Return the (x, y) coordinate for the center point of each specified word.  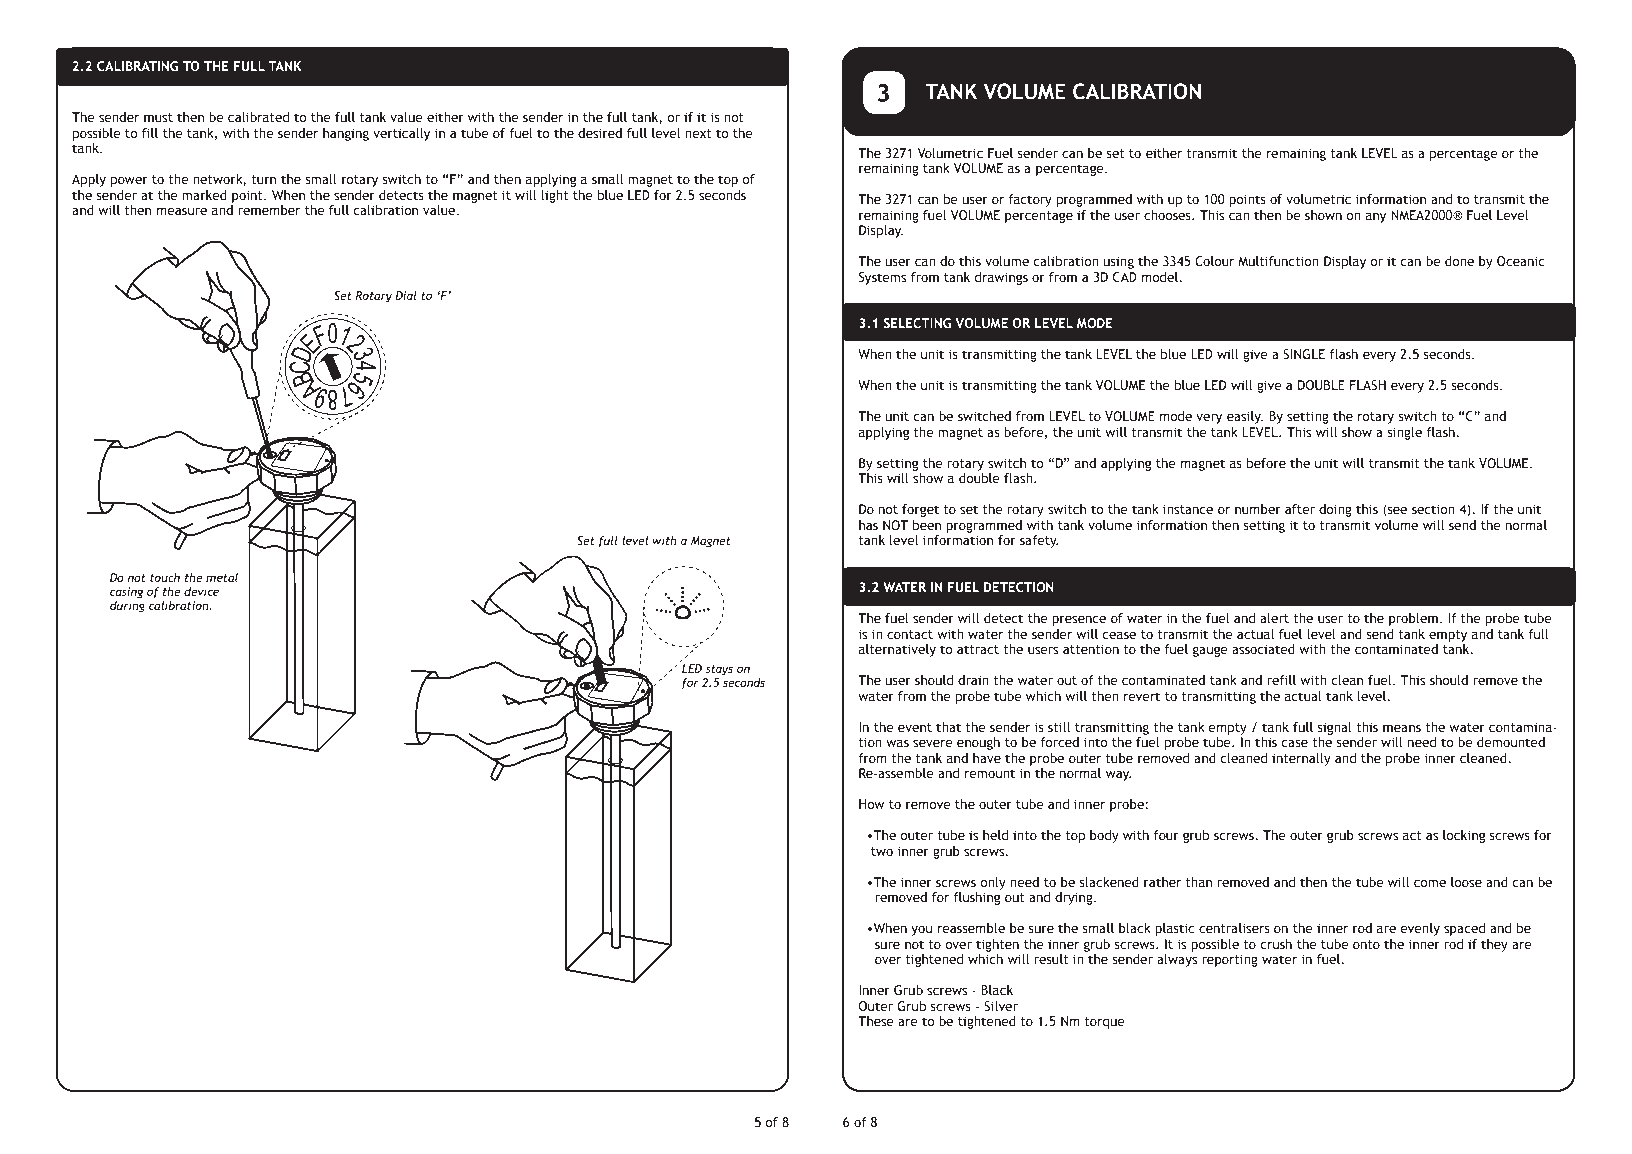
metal (222, 577)
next (698, 133)
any (1376, 218)
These (876, 1021)
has (868, 525)
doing (1335, 510)
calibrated (258, 117)
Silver (1001, 1006)
